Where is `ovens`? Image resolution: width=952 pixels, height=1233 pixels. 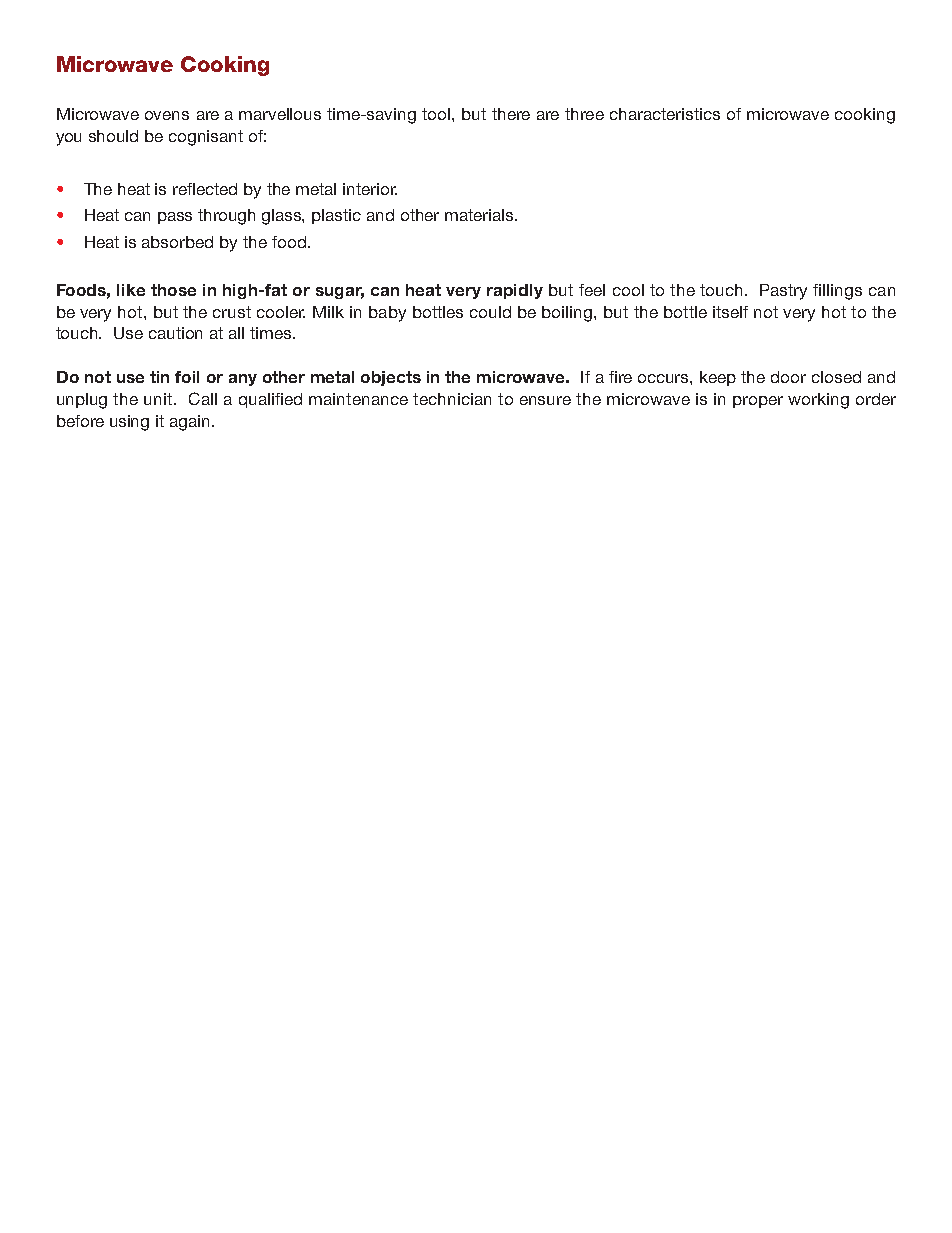
ovens is located at coordinates (167, 115).
